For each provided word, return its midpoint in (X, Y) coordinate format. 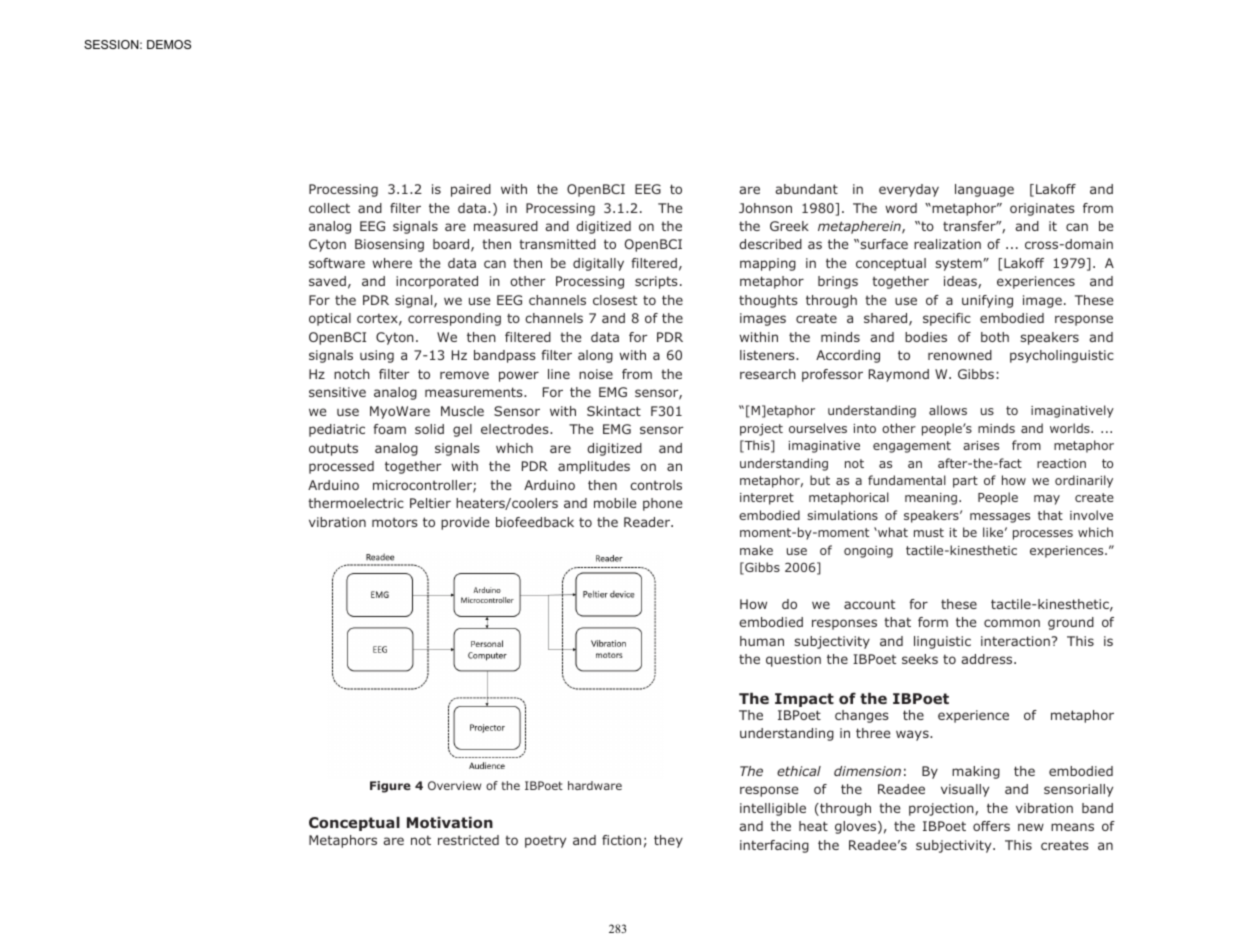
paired (471, 190)
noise (596, 374)
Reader (648, 522)
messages (1000, 518)
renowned (960, 355)
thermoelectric (356, 503)
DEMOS (169, 44)
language (984, 190)
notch (352, 374)
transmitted (557, 244)
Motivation (450, 822)
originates (1042, 209)
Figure (390, 787)
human (762, 641)
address (988, 659)
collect (329, 208)
